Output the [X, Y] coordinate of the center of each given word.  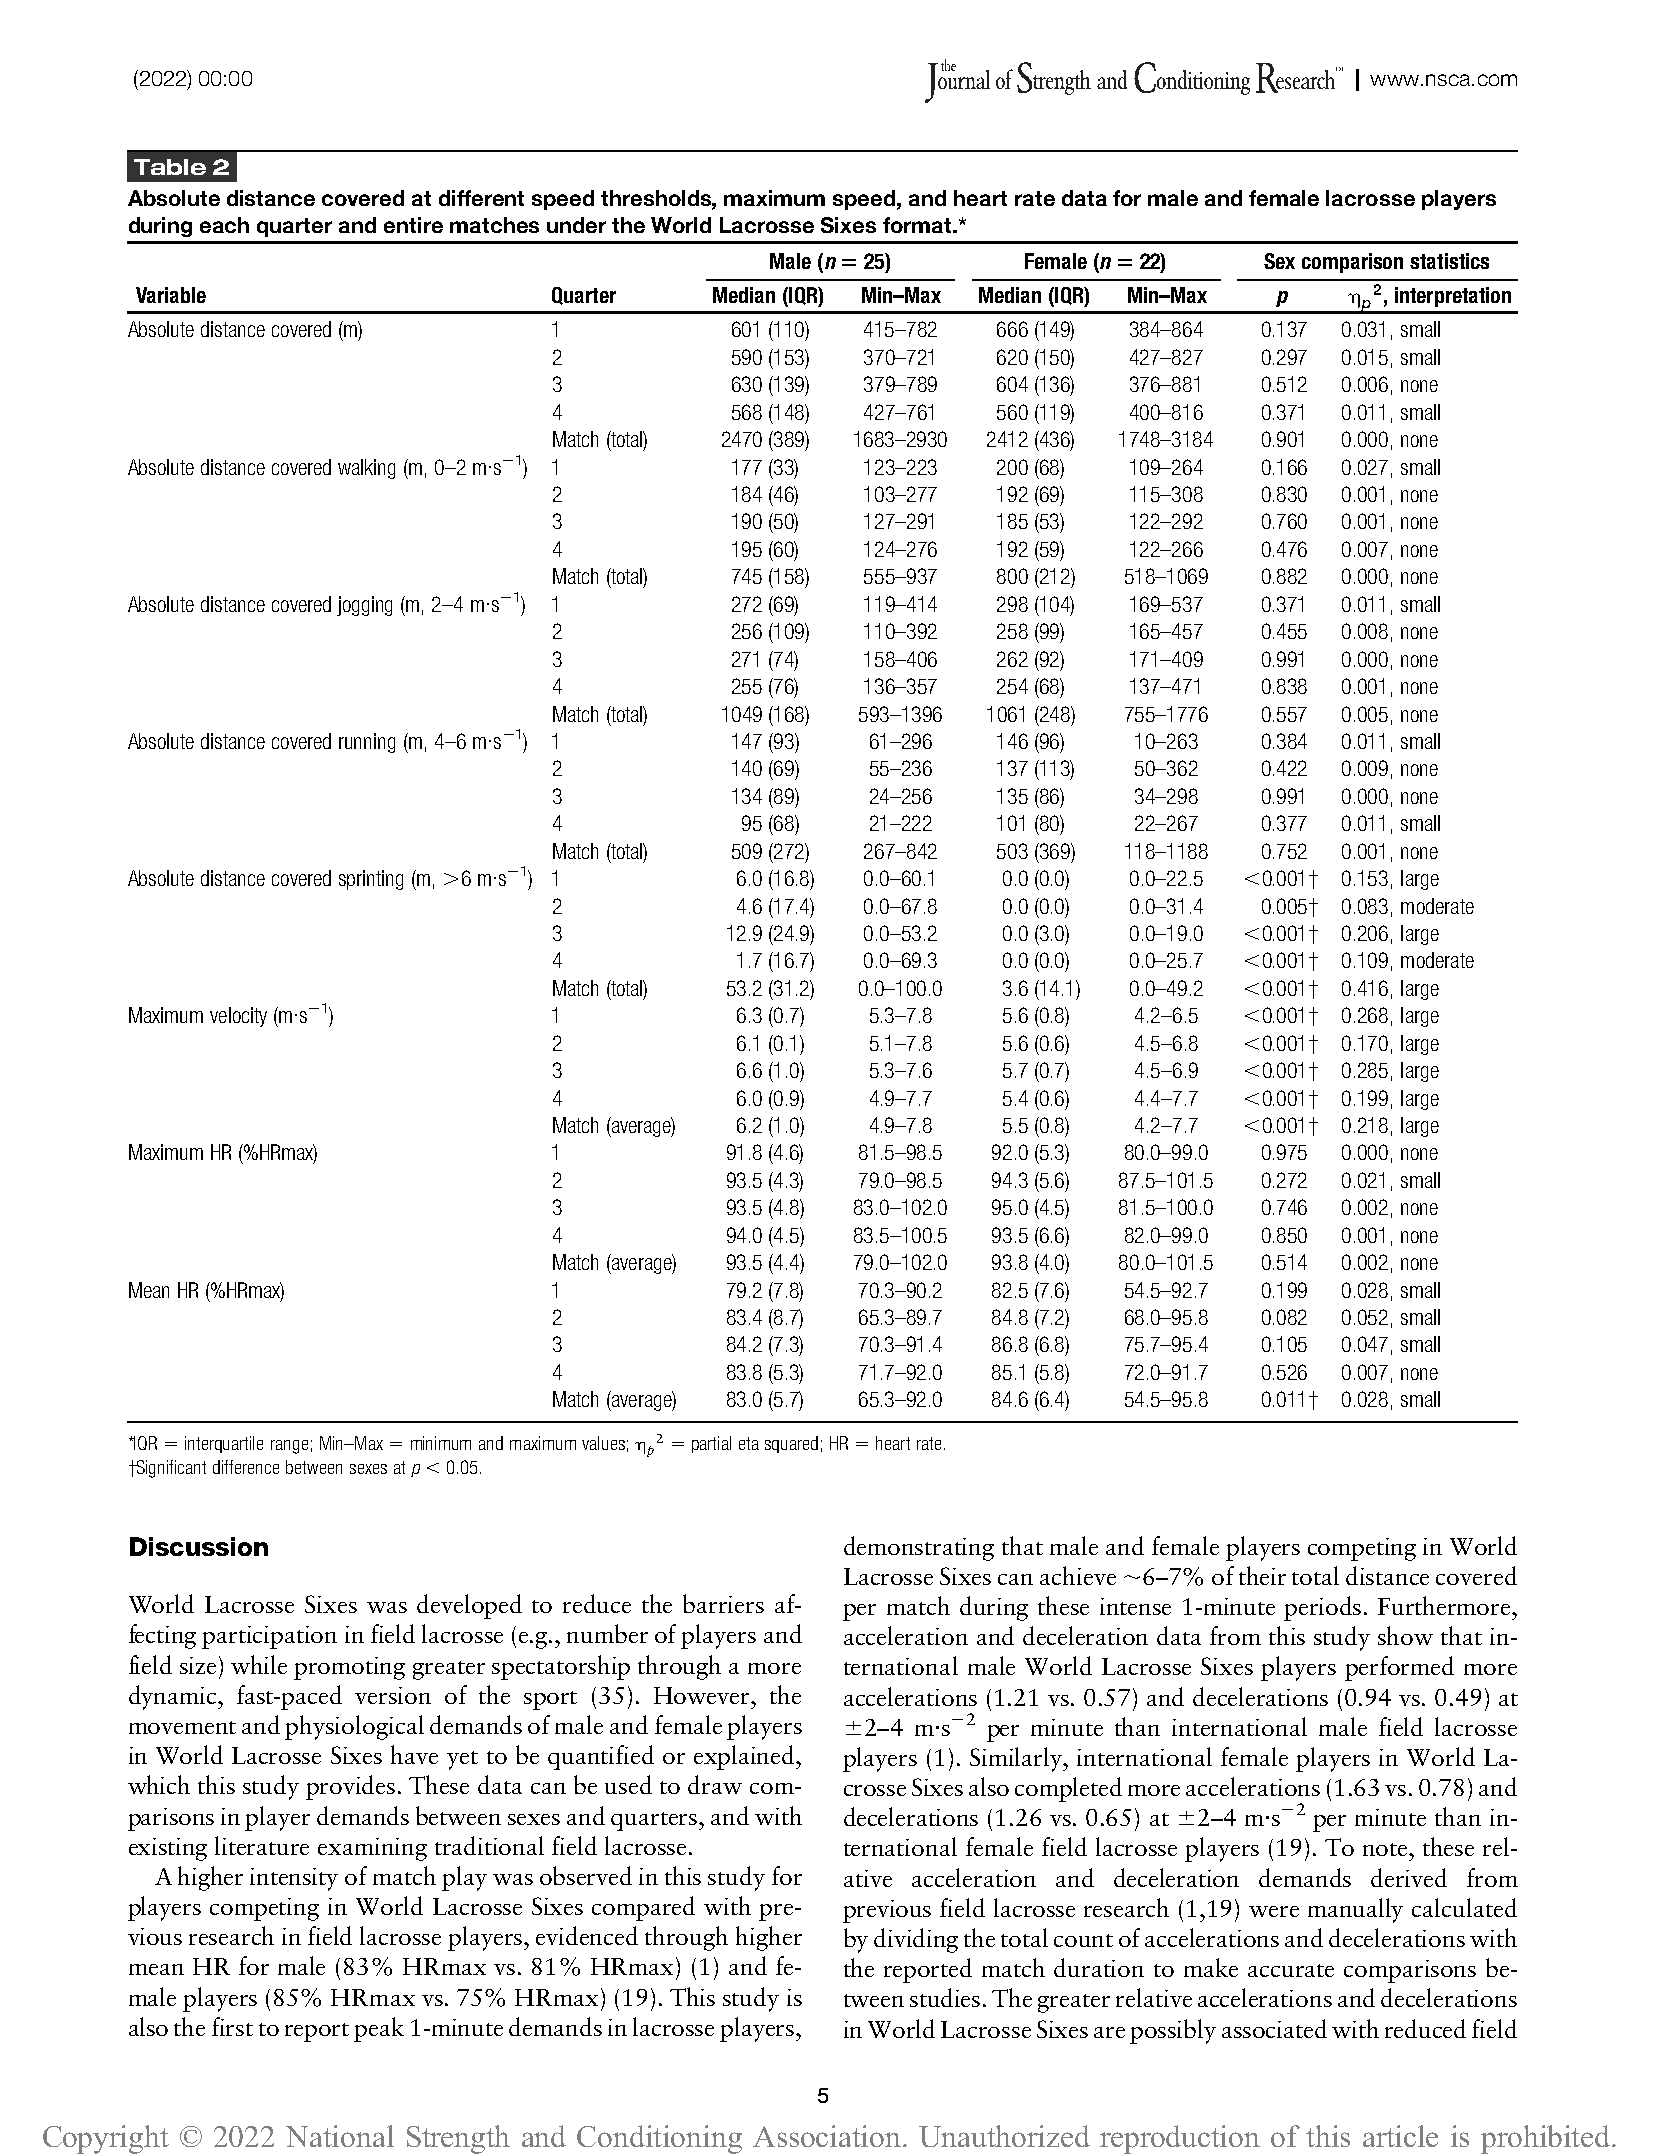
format [918, 225]
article [1400, 2136]
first [232, 2026]
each [224, 225]
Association [828, 2136]
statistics [1449, 261]
